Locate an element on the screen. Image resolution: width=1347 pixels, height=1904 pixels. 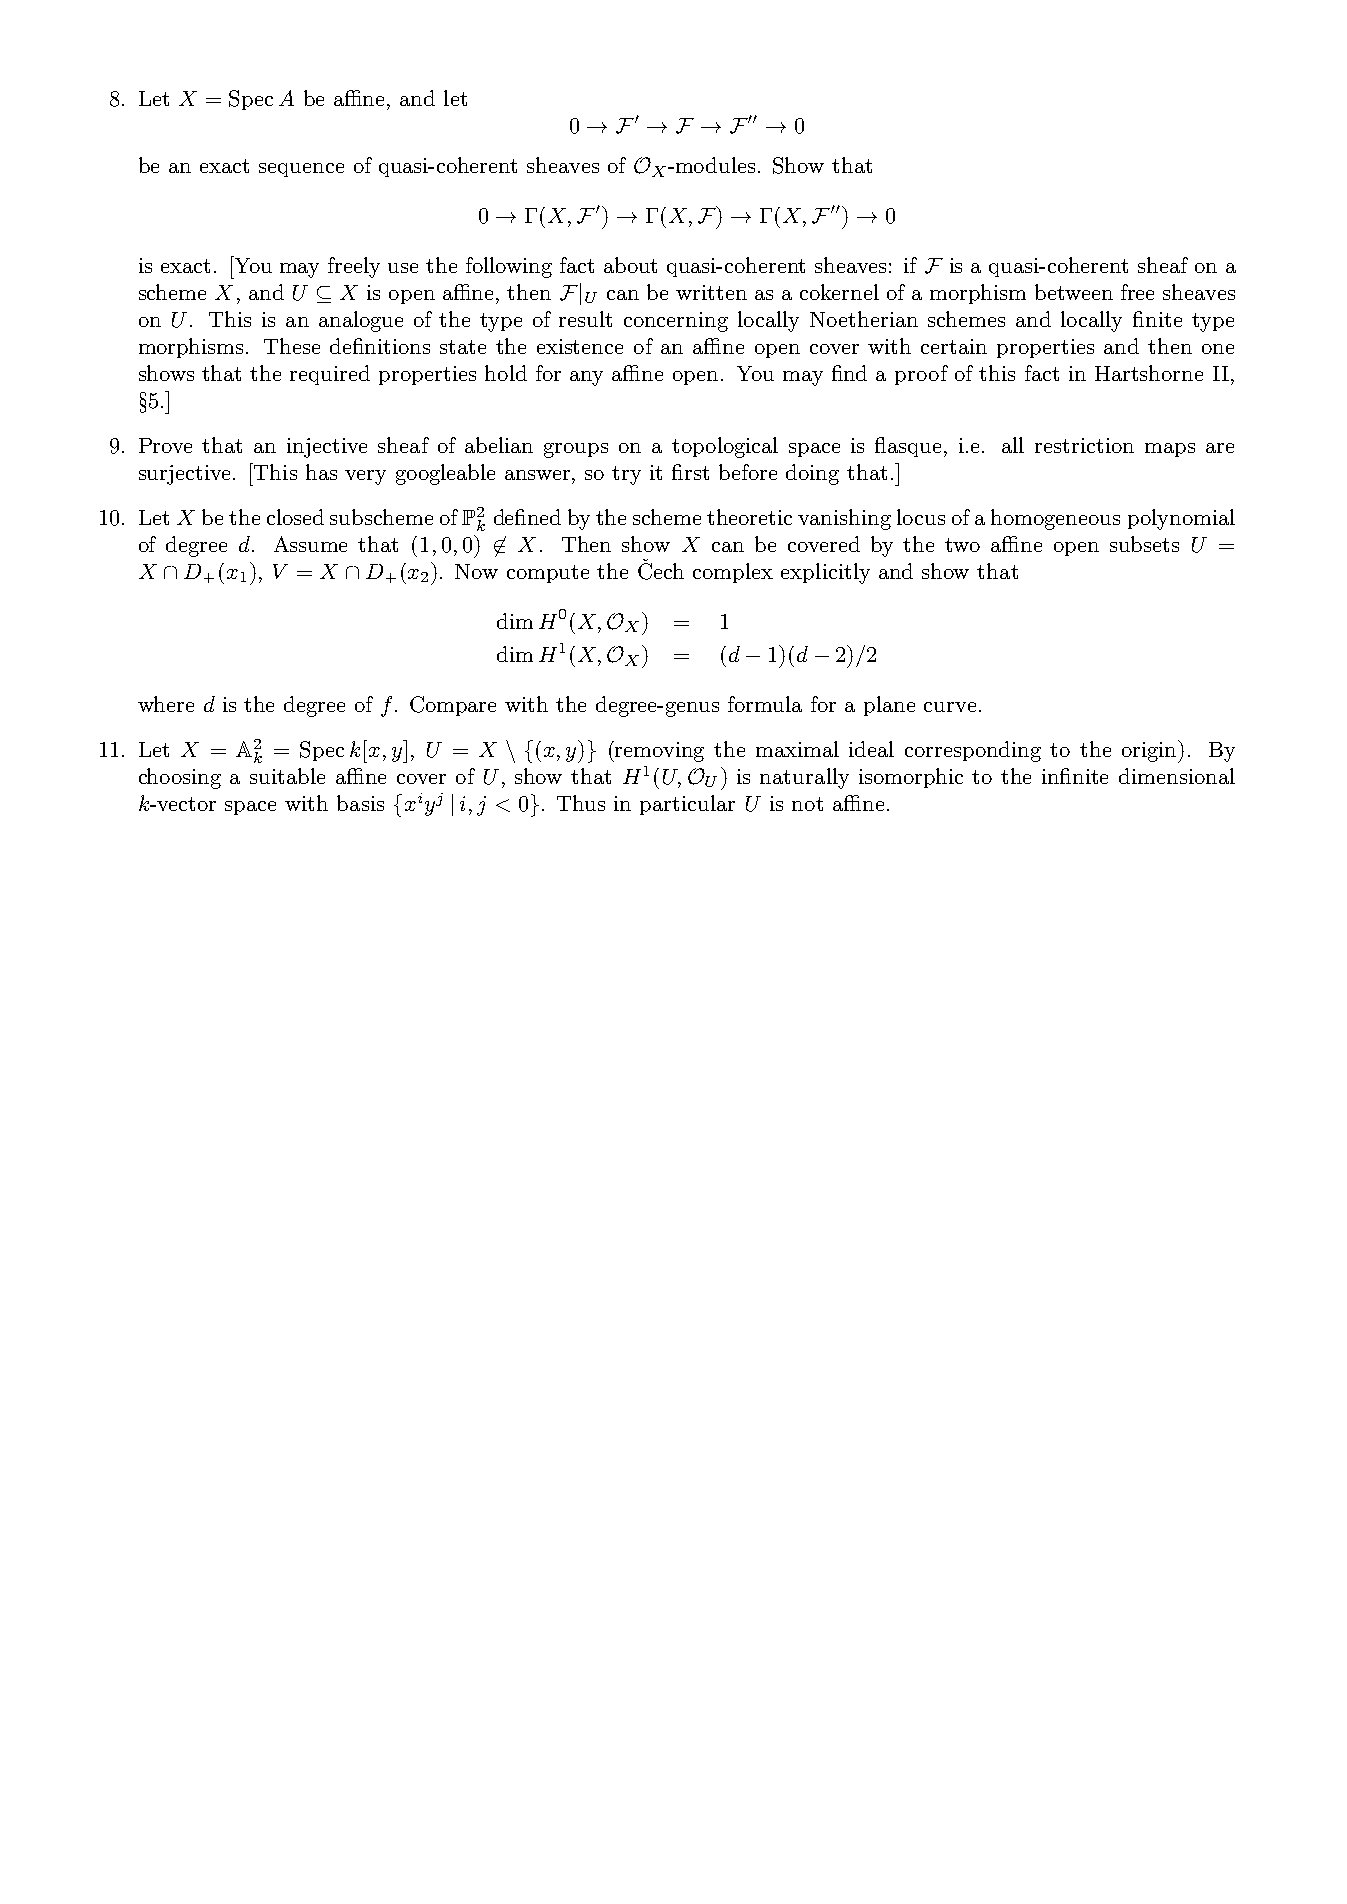
where is located at coordinates (166, 704).
